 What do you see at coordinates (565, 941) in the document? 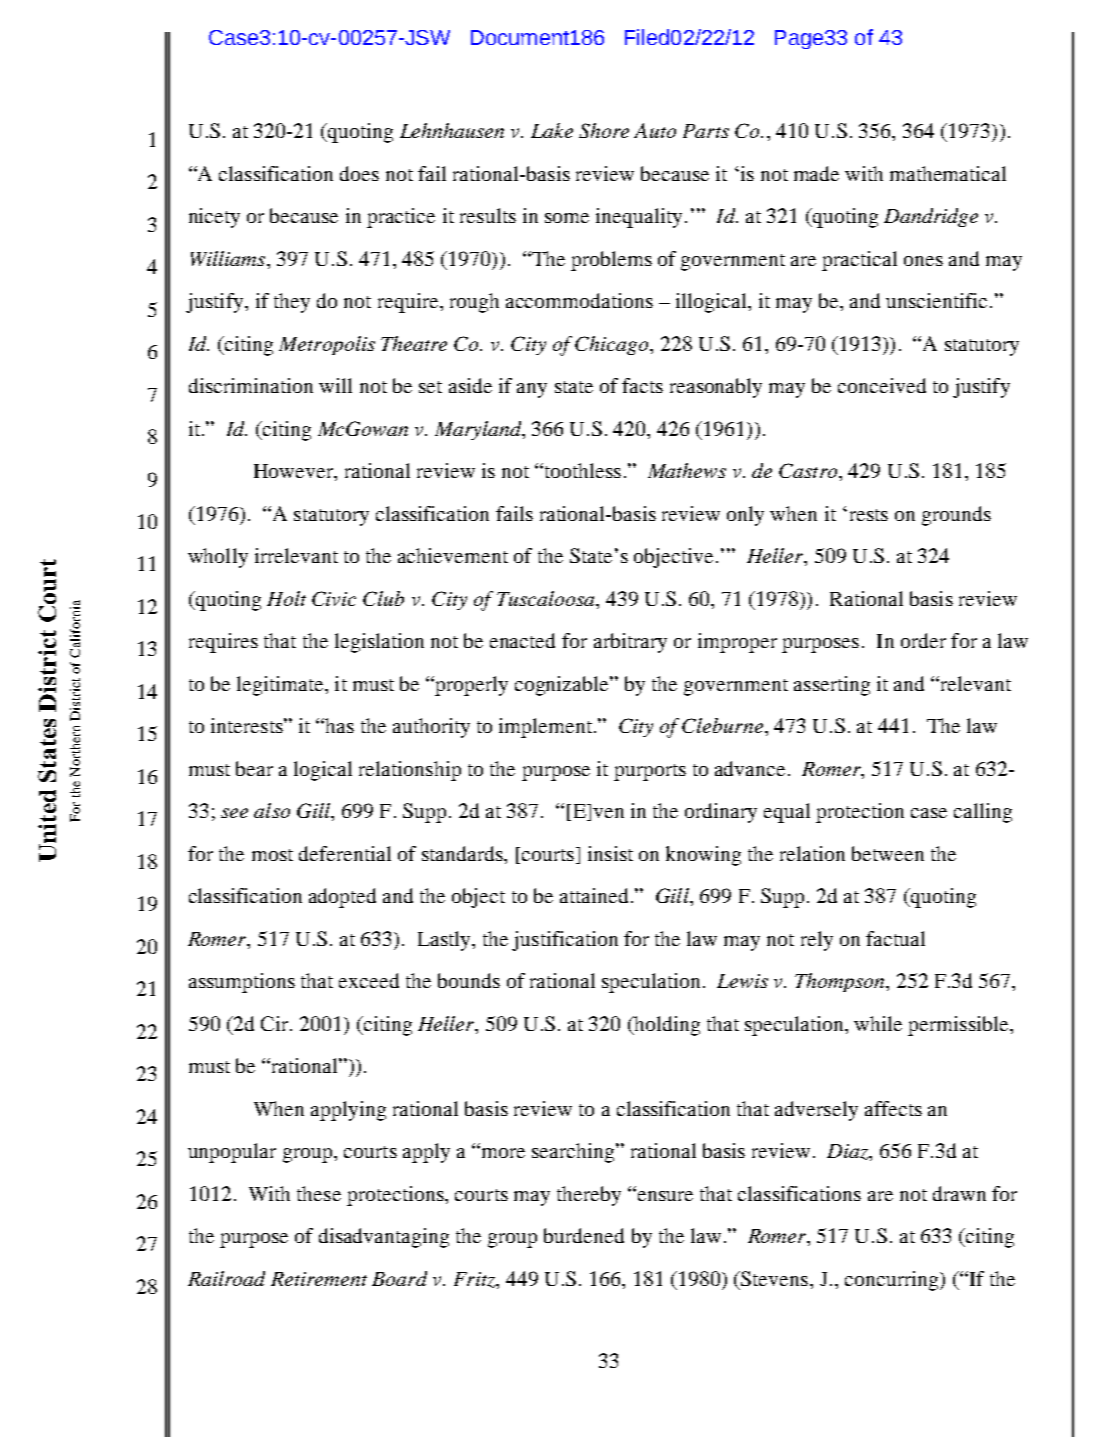
I see `justification` at bounding box center [565, 941].
